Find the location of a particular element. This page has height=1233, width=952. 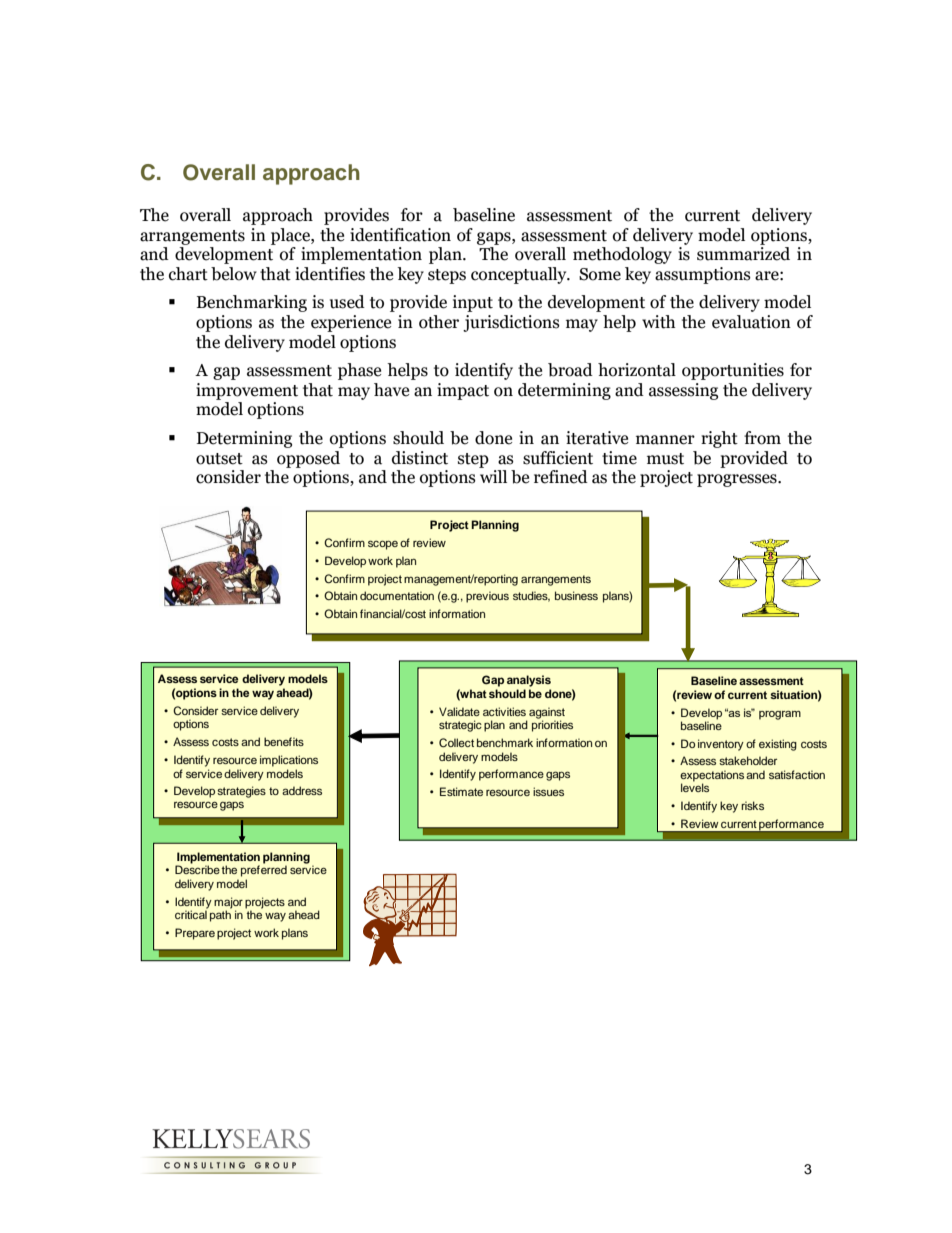

conceptually is located at coordinates (520, 275).
